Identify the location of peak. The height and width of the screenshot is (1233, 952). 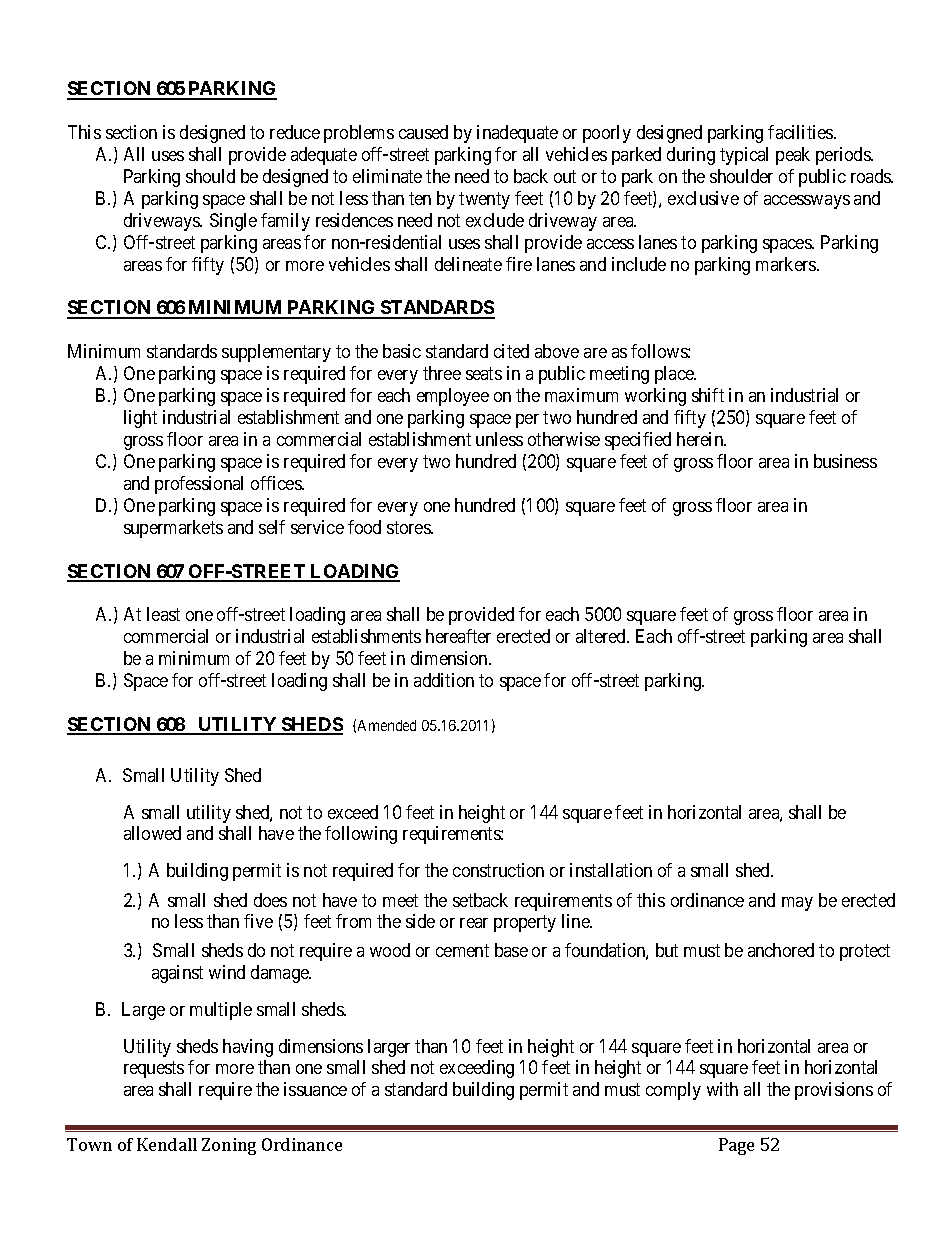
(793, 156).
